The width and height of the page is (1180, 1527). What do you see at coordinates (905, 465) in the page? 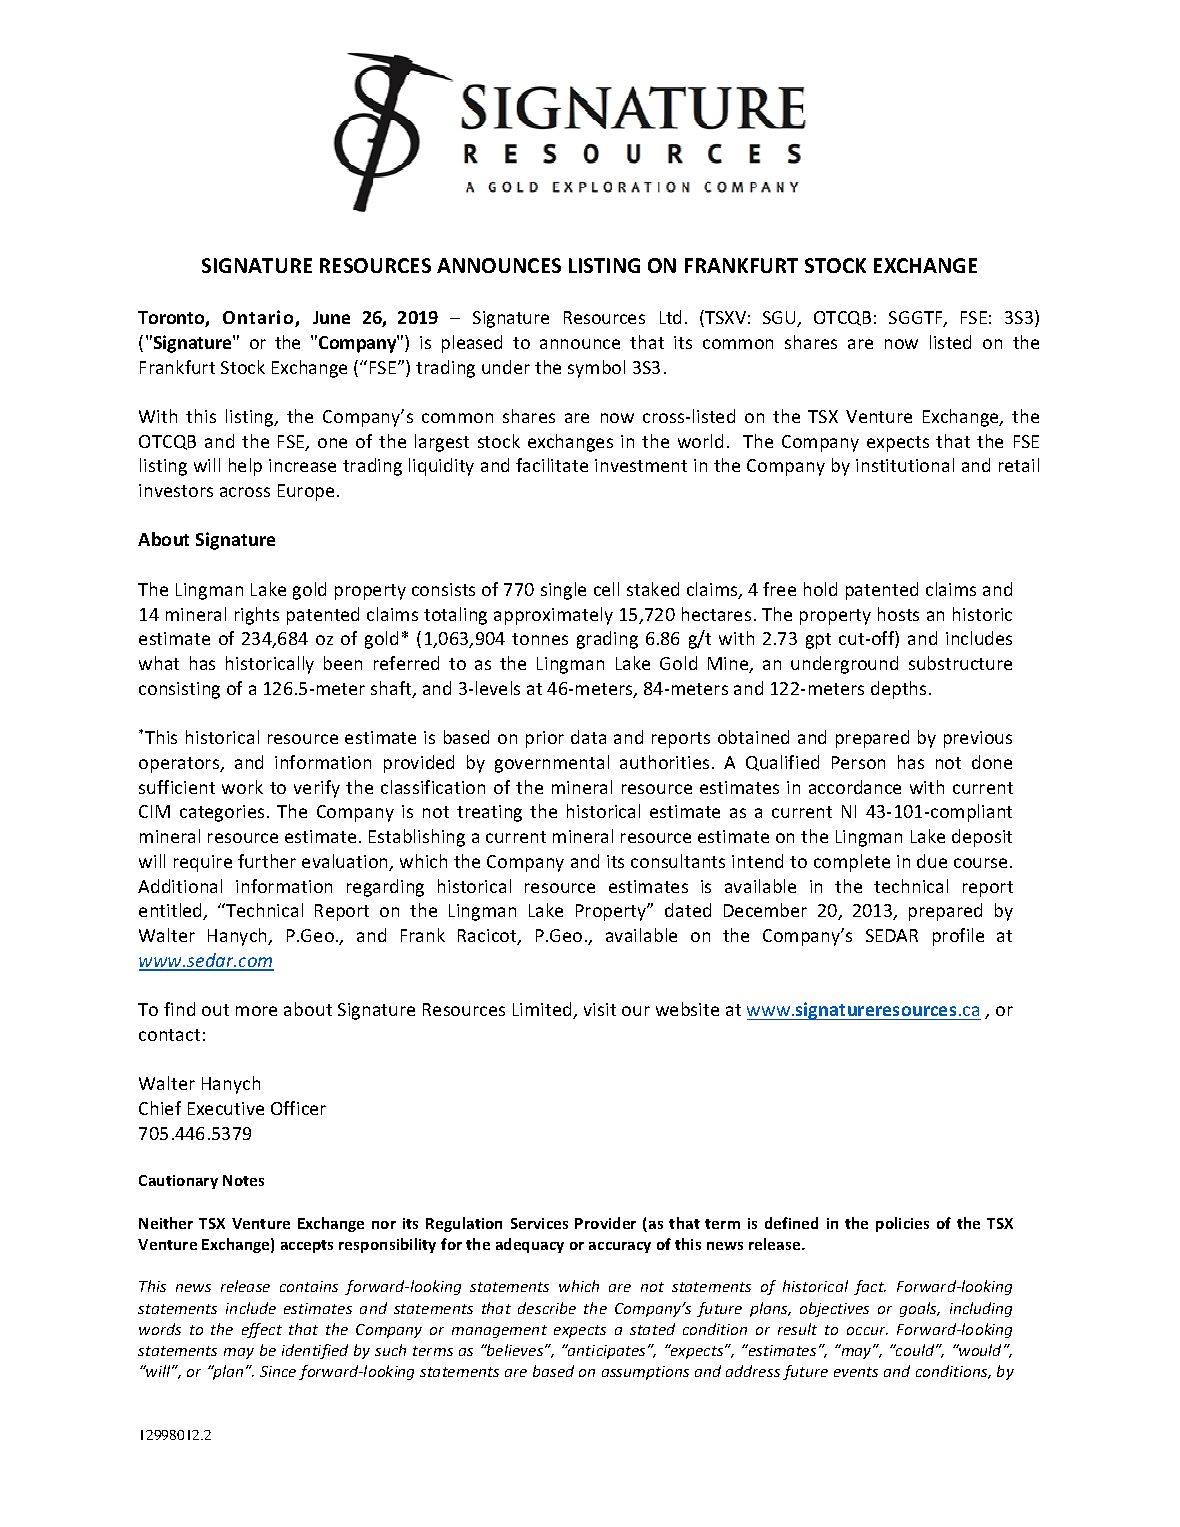
I see `institutional` at bounding box center [905, 465].
